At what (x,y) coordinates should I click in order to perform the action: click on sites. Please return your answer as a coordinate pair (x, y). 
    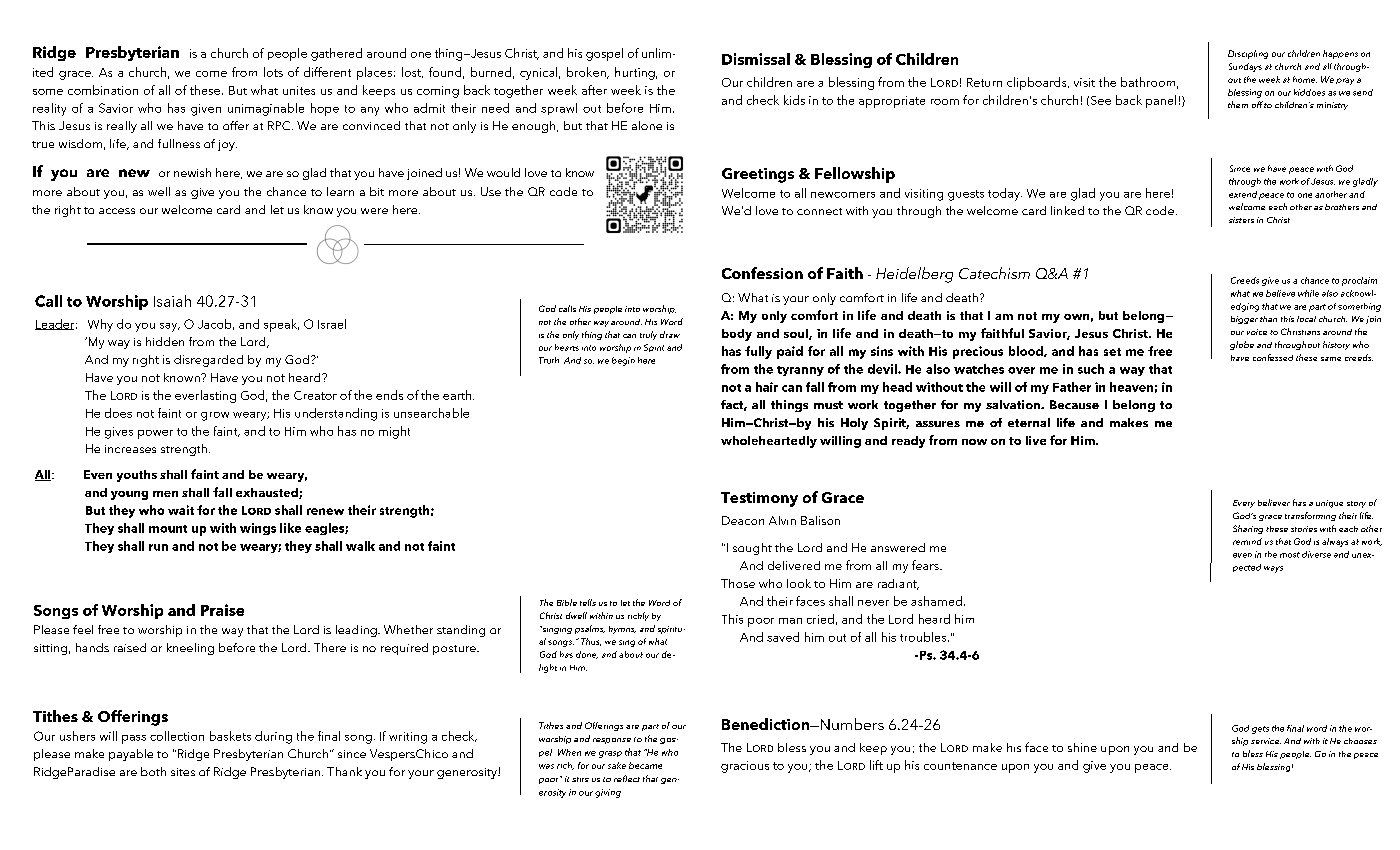
    Looking at the image, I should click on (183, 772).
